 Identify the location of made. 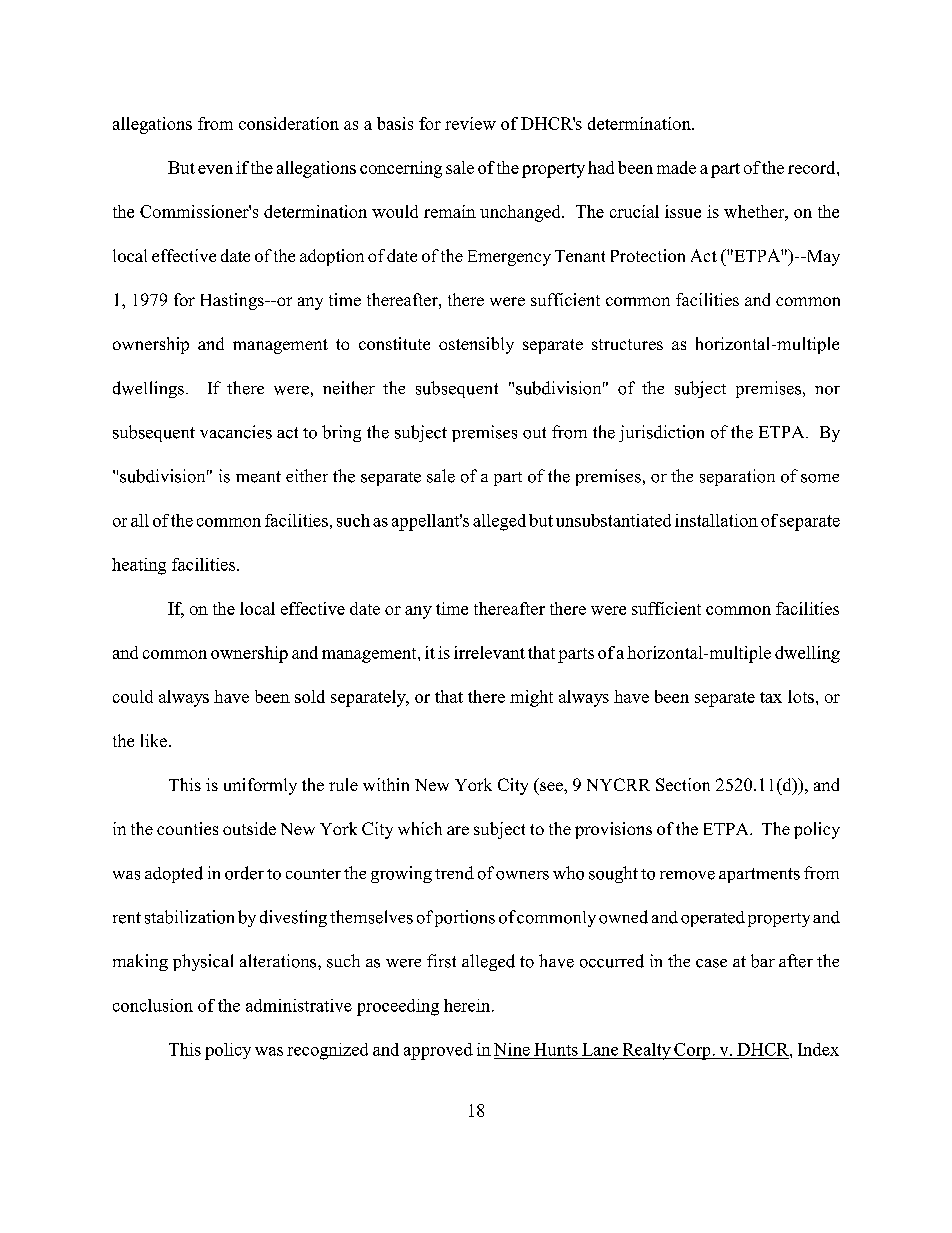
(676, 167).
